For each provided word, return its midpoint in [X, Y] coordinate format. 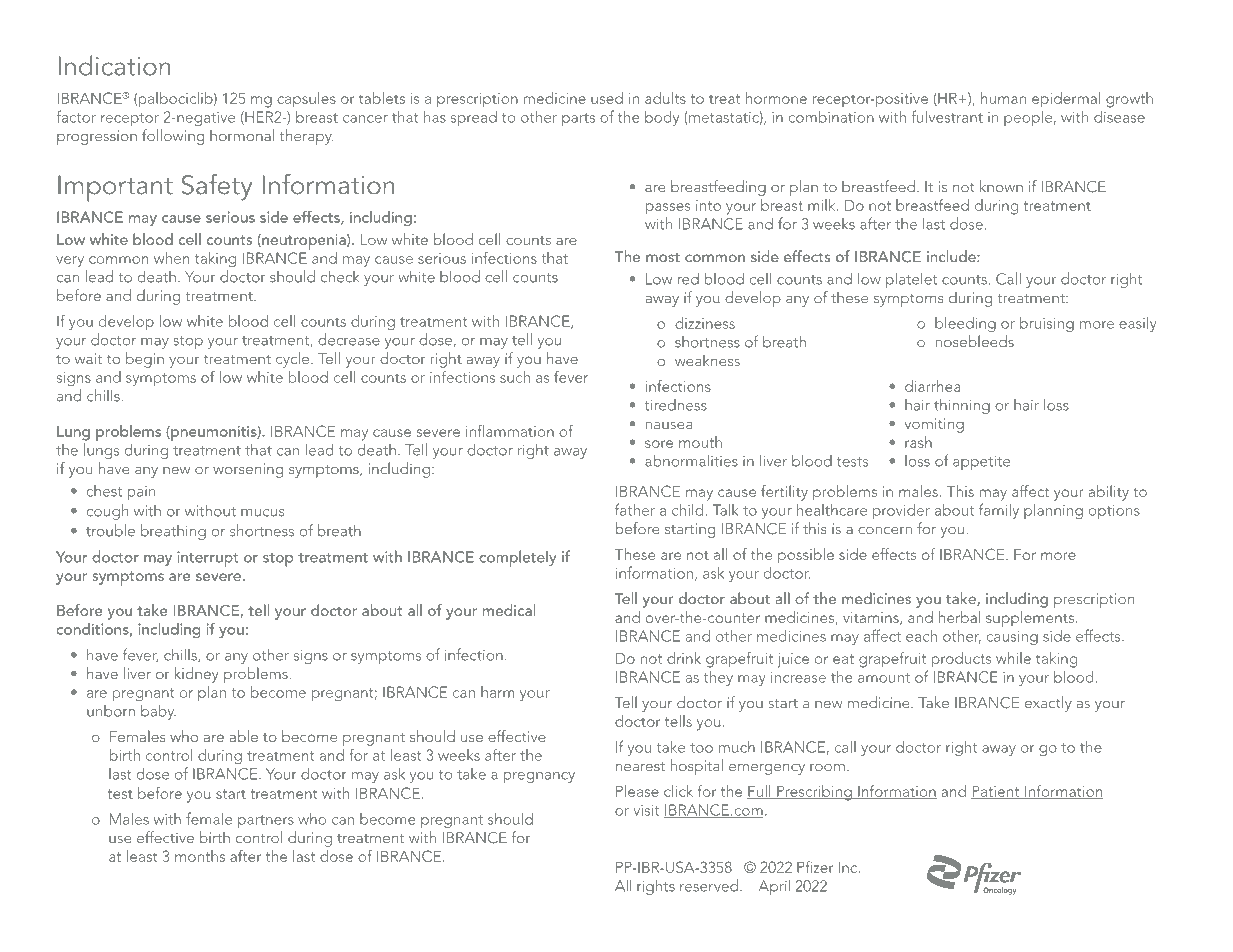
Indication [114, 65]
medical [509, 610]
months [200, 856]
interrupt [207, 559]
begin [145, 360]
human [1003, 98]
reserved [709, 885]
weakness [707, 360]
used [607, 98]
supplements [1030, 619]
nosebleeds [974, 341]
